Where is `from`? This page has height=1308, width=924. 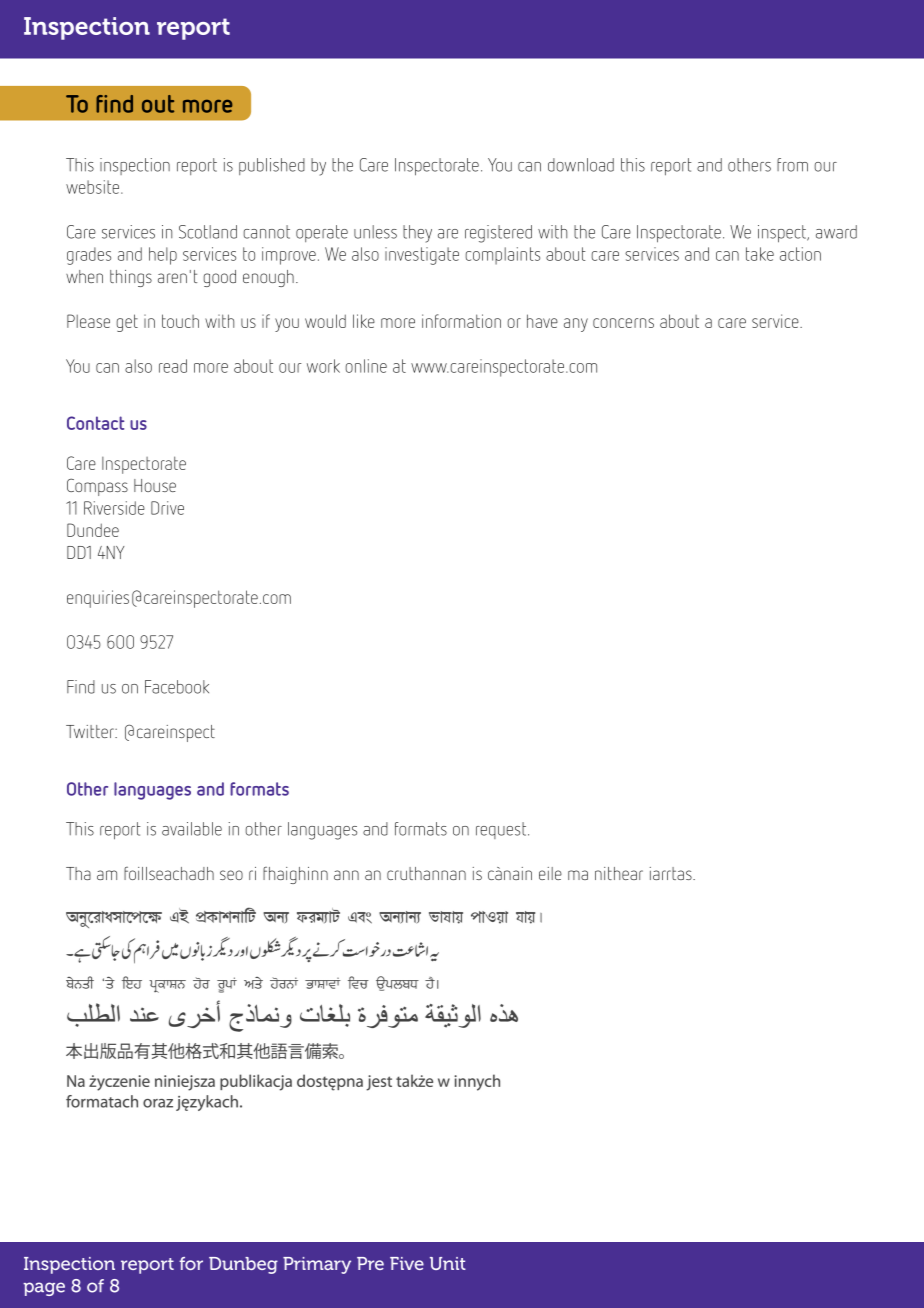 from is located at coordinates (792, 165).
